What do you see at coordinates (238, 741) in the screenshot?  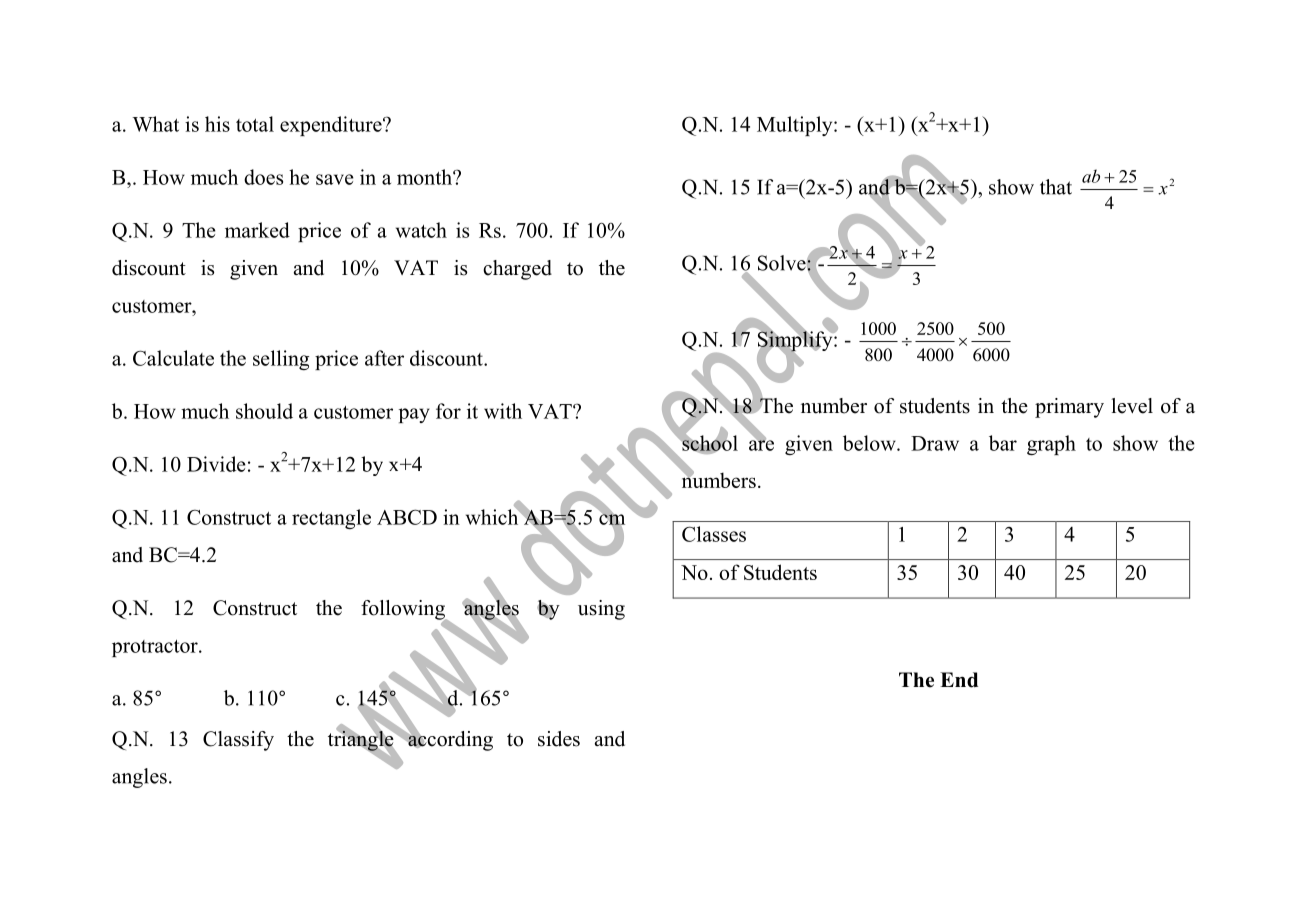 I see `Classify` at bounding box center [238, 741].
